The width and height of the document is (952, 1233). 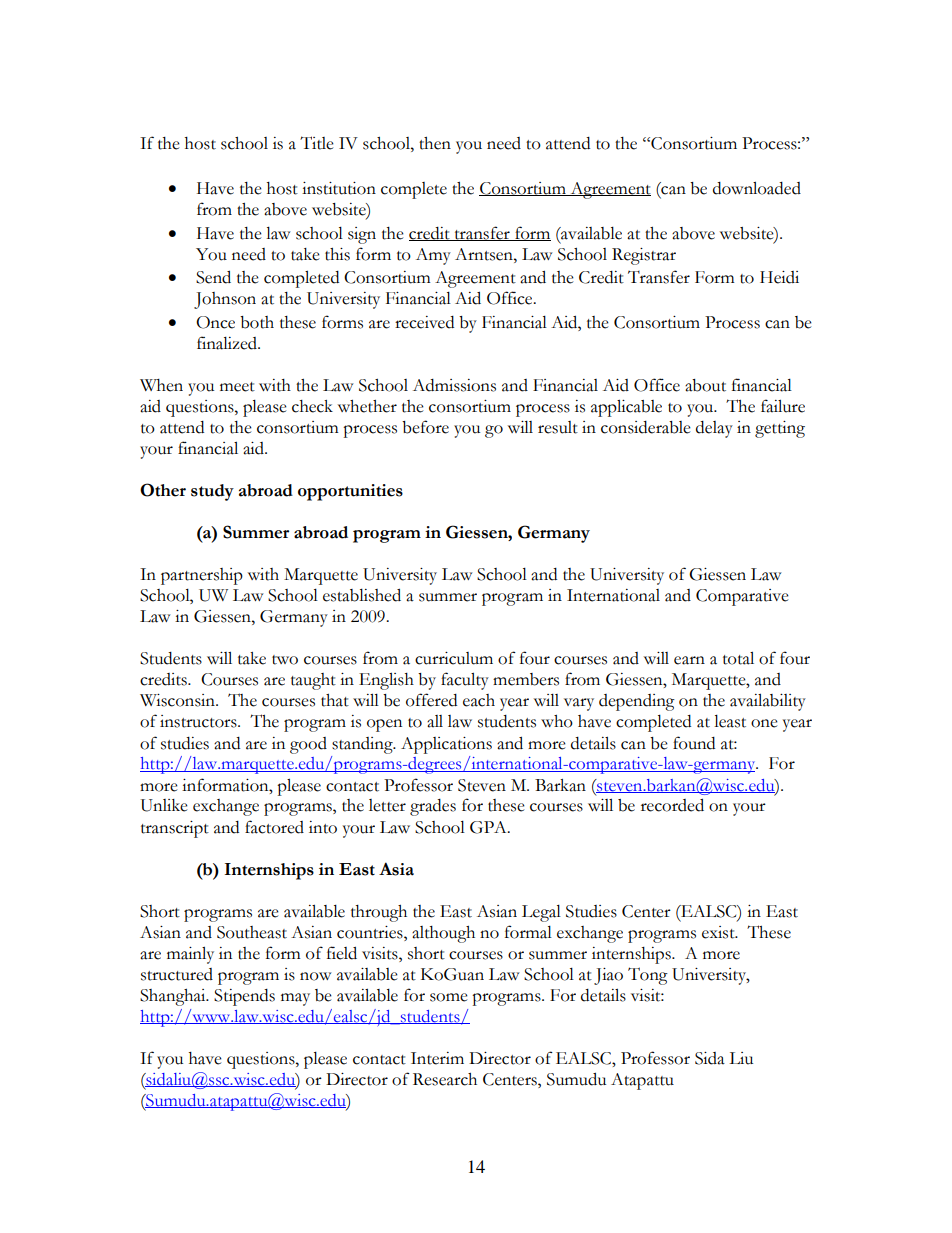 What do you see at coordinates (757, 188) in the document?
I see `downloaded` at bounding box center [757, 188].
